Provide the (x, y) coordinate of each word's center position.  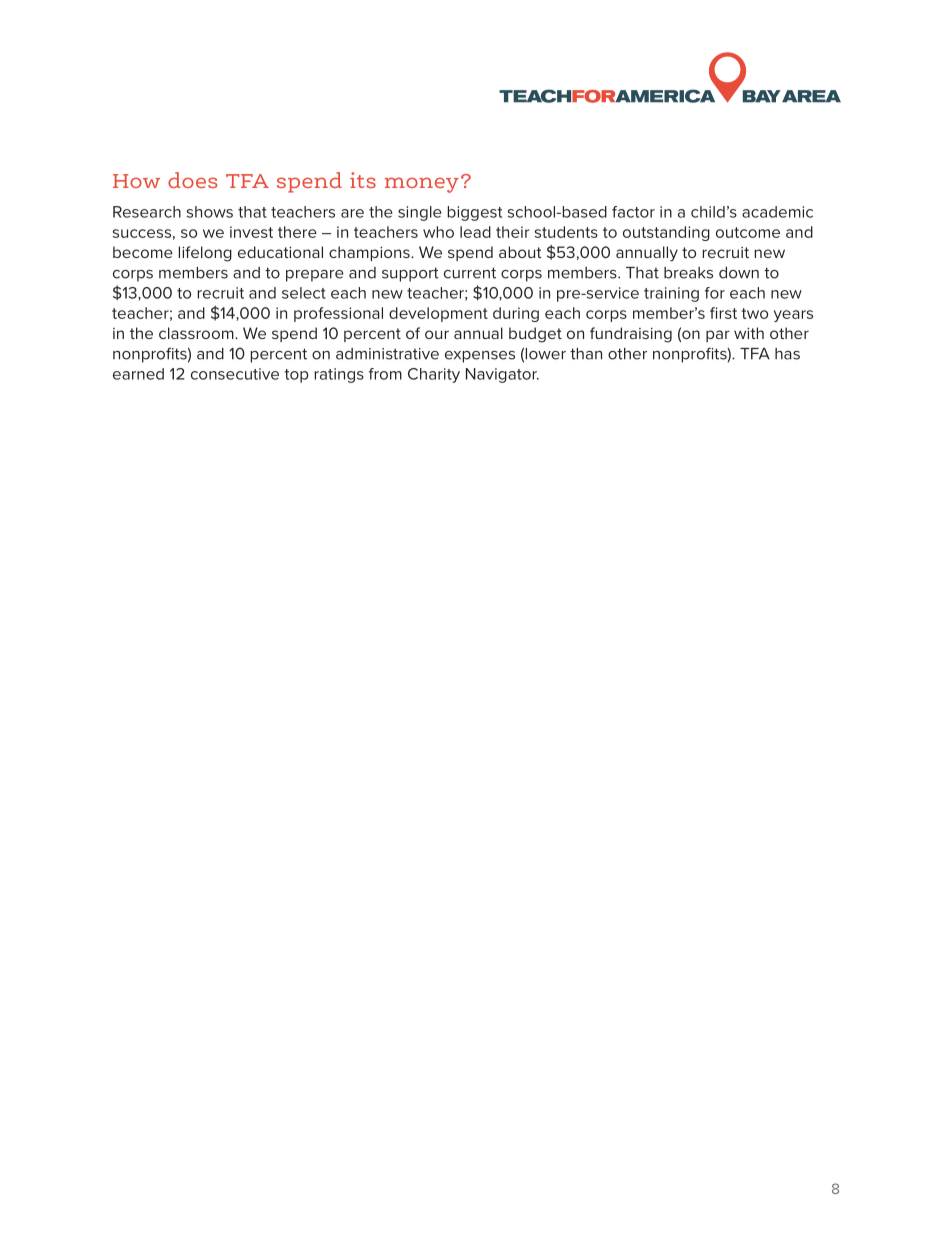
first (723, 313)
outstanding (666, 233)
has (787, 354)
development (438, 314)
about (520, 252)
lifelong (205, 254)
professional (338, 314)
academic (777, 212)
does (192, 180)
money (422, 185)
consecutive (235, 374)
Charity (434, 375)
